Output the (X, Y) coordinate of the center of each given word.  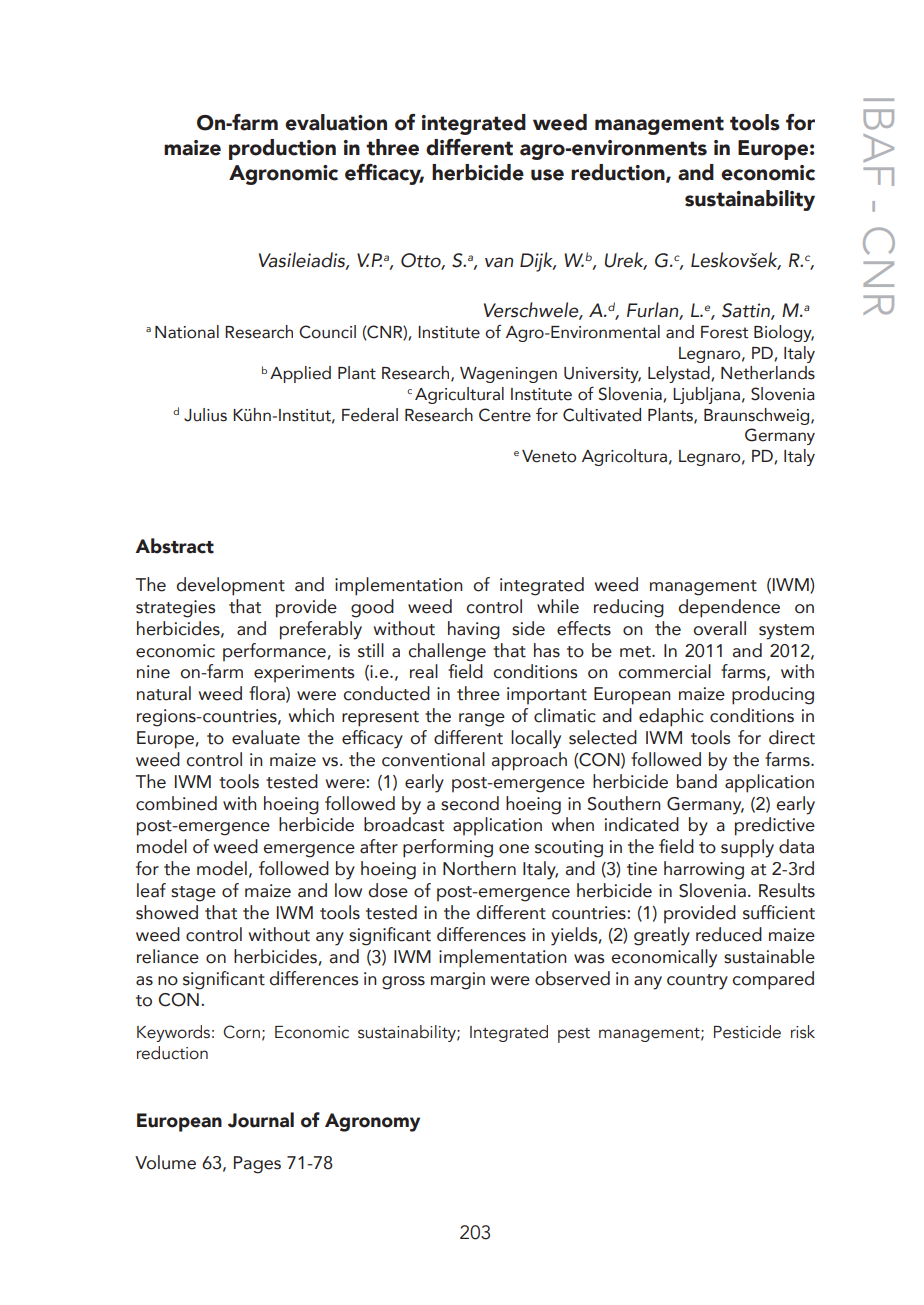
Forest (724, 332)
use (547, 175)
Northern (479, 868)
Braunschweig (758, 416)
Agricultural (459, 395)
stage (193, 894)
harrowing (704, 870)
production (282, 149)
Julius (205, 415)
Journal (261, 1120)
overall (719, 628)
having (474, 630)
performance (274, 652)
